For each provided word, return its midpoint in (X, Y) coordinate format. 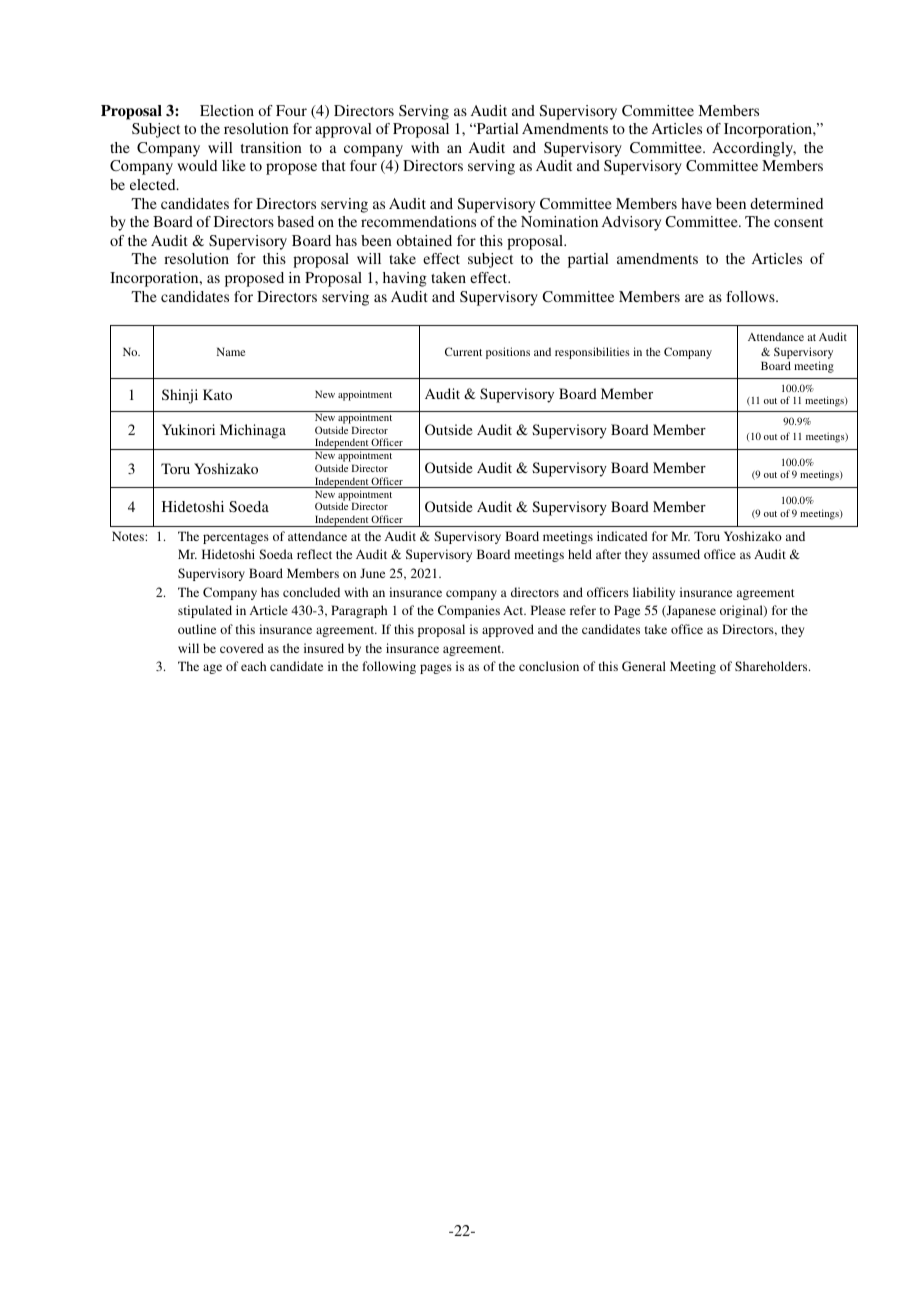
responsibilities (592, 353)
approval (343, 130)
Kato (217, 394)
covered (242, 648)
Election (227, 110)
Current (463, 351)
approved (508, 630)
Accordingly (754, 149)
